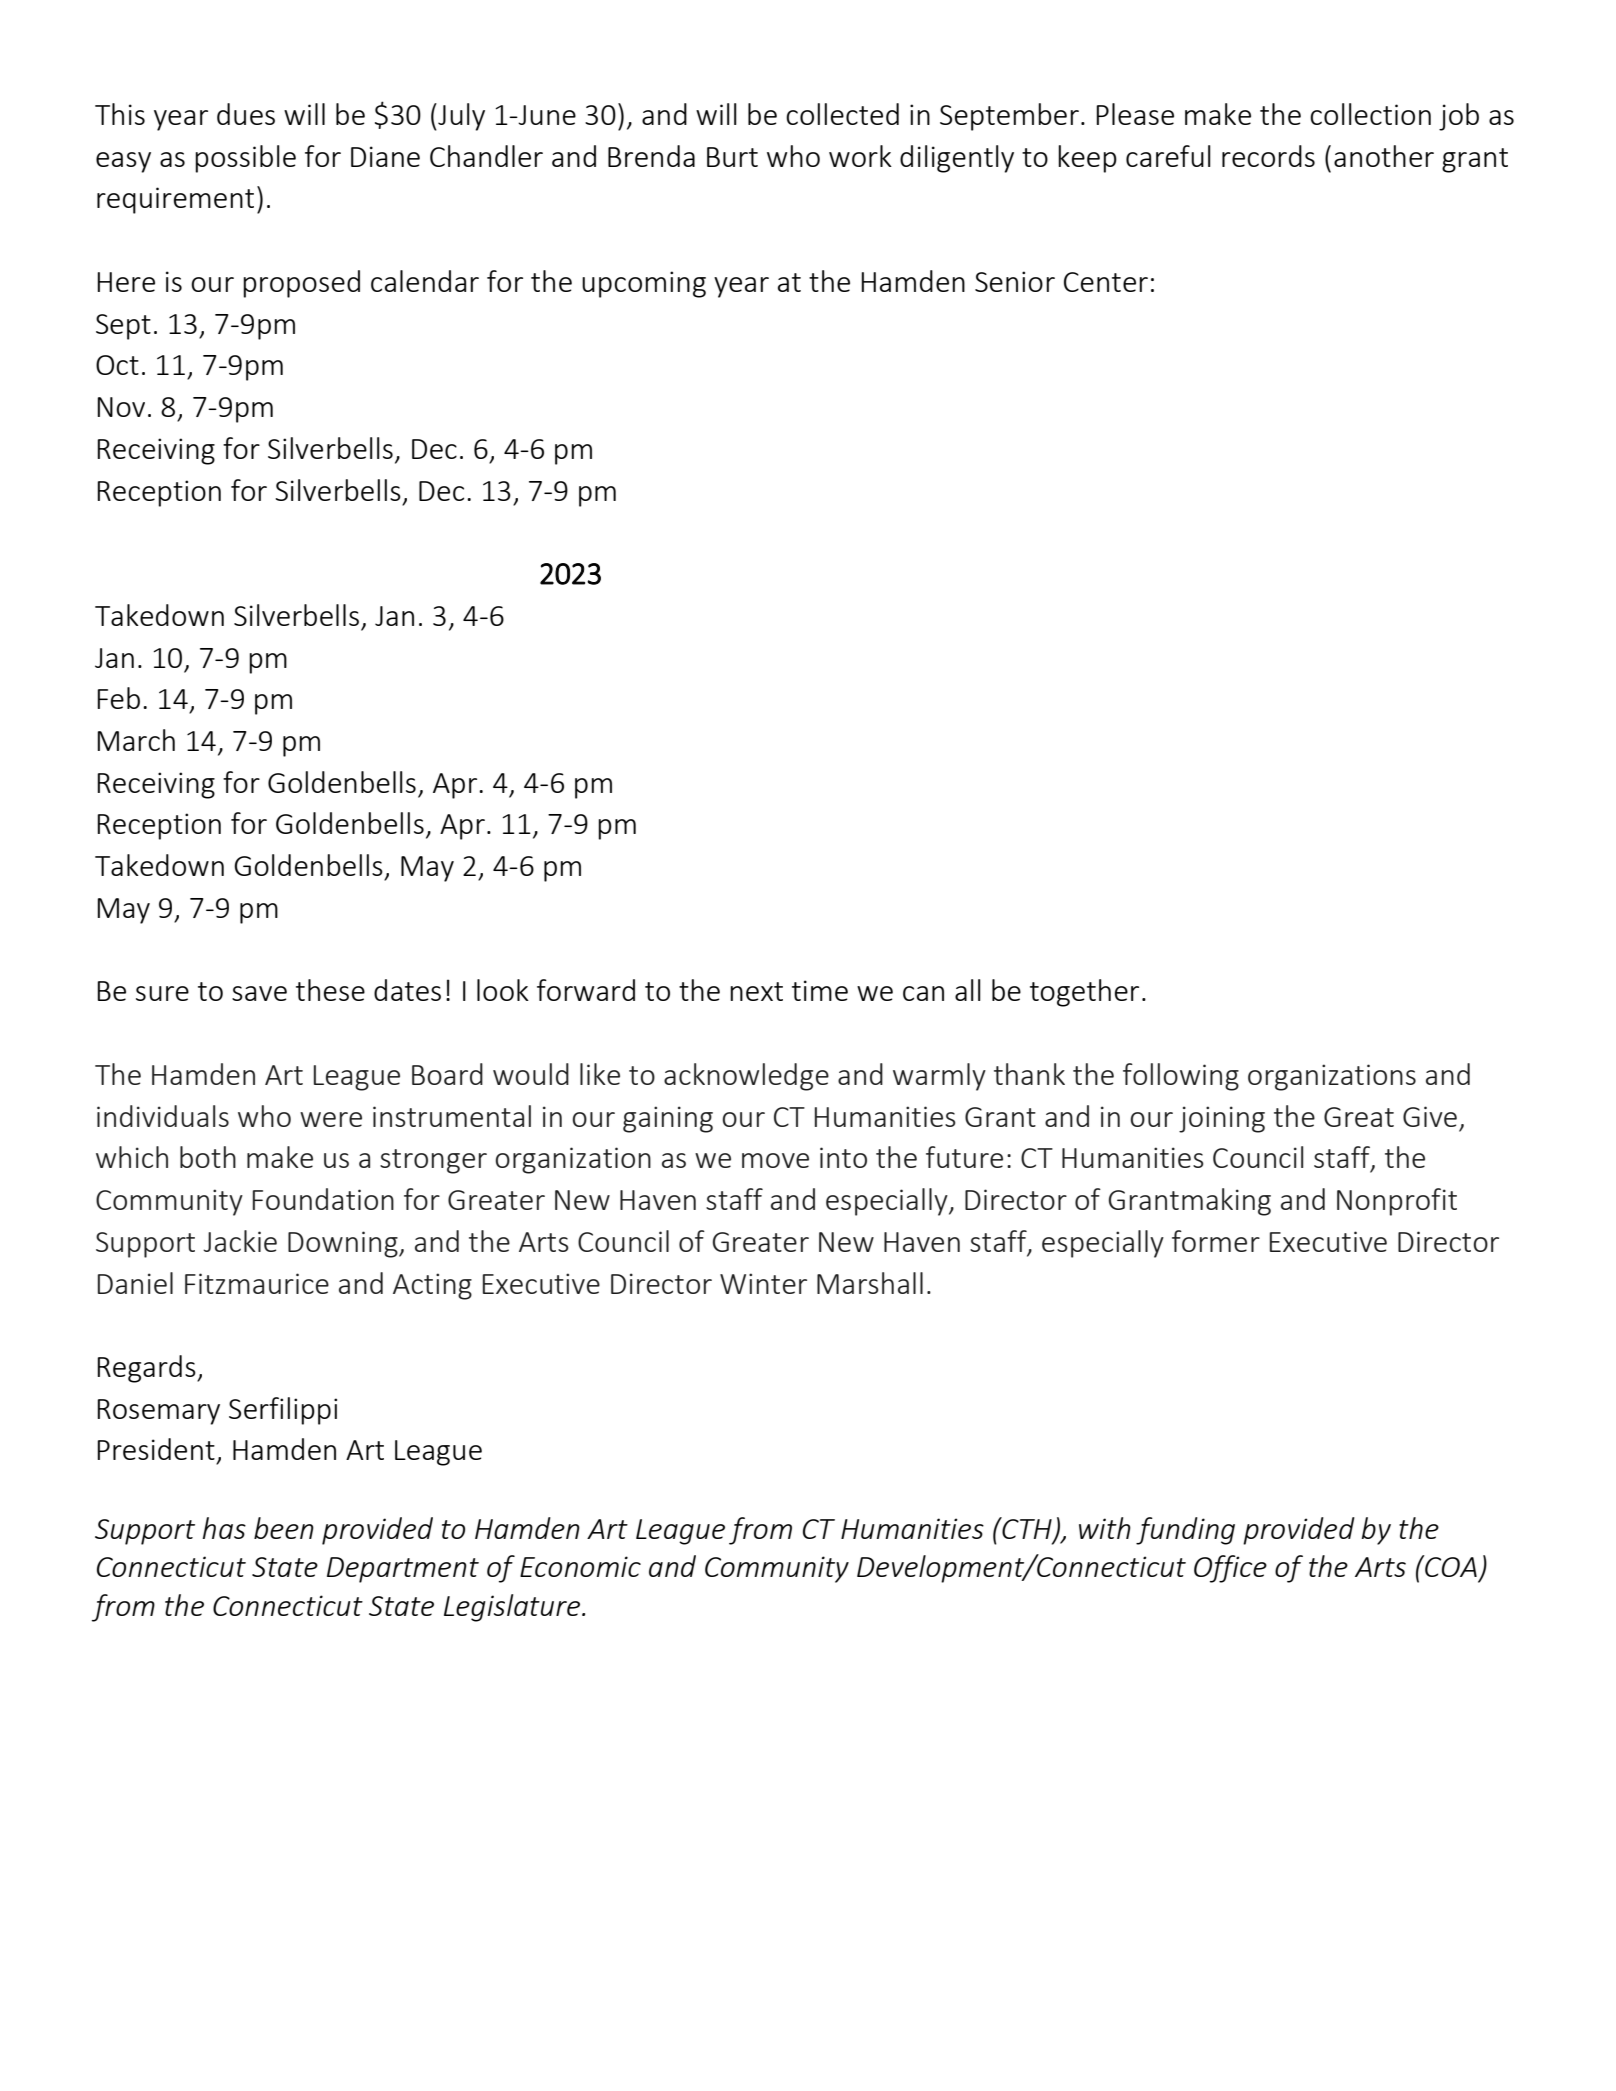 The image size is (1616, 2091). I want to click on Center, so click(1106, 282).
